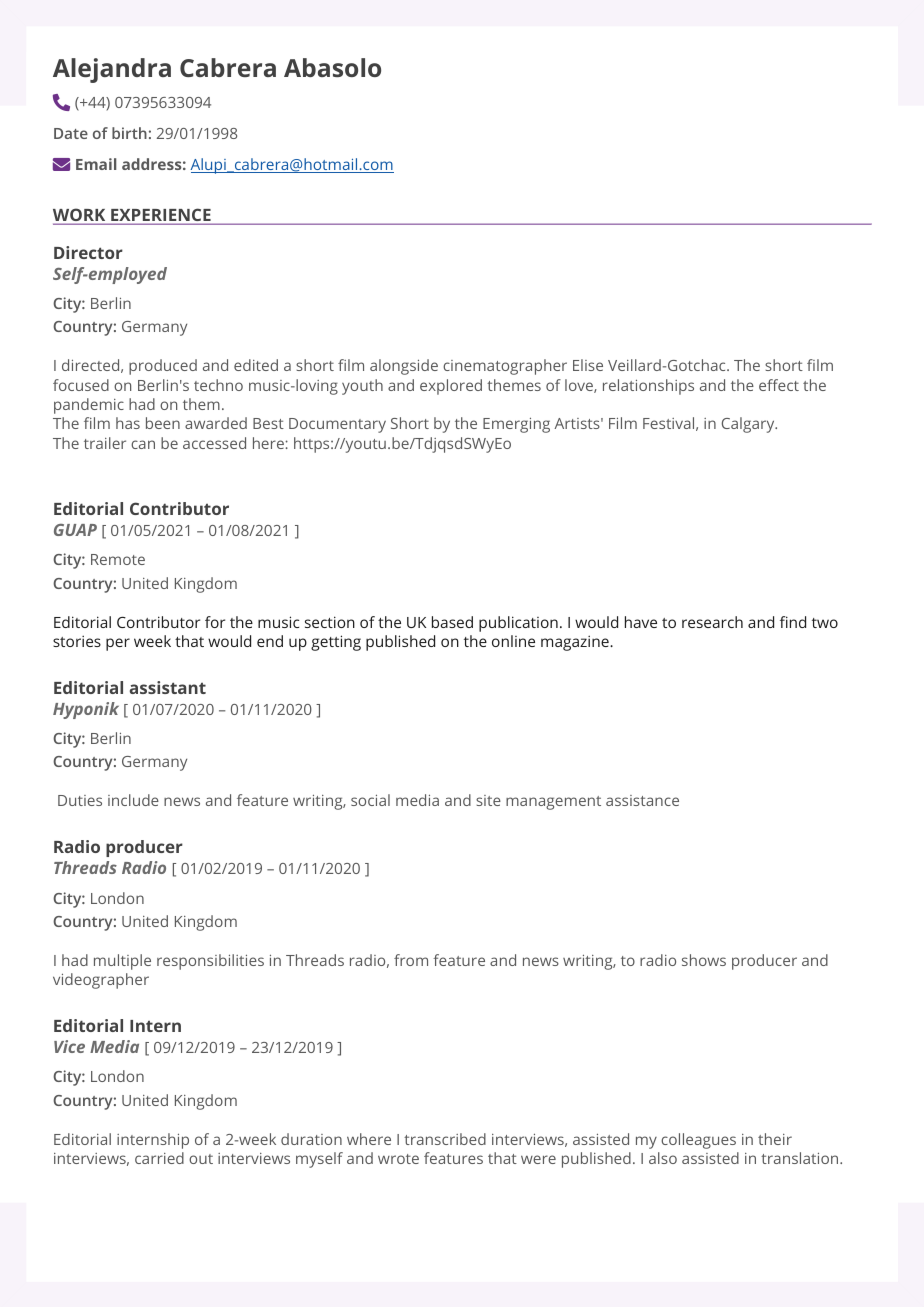 Image resolution: width=924 pixels, height=1307 pixels. What do you see at coordinates (588, 365) in the screenshot?
I see `Elise` at bounding box center [588, 365].
